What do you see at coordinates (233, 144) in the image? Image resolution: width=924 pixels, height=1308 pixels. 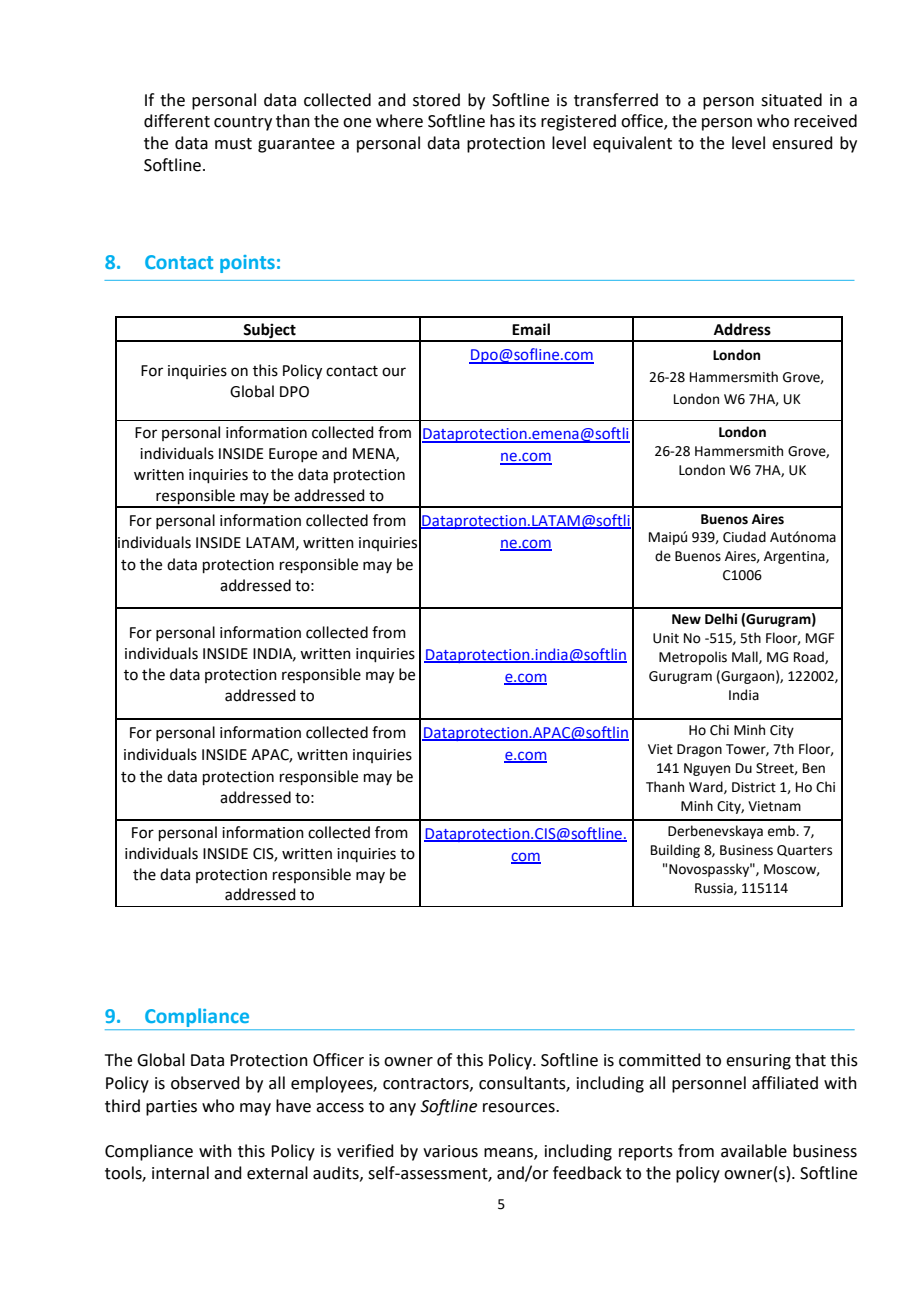 I see `must` at bounding box center [233, 144].
